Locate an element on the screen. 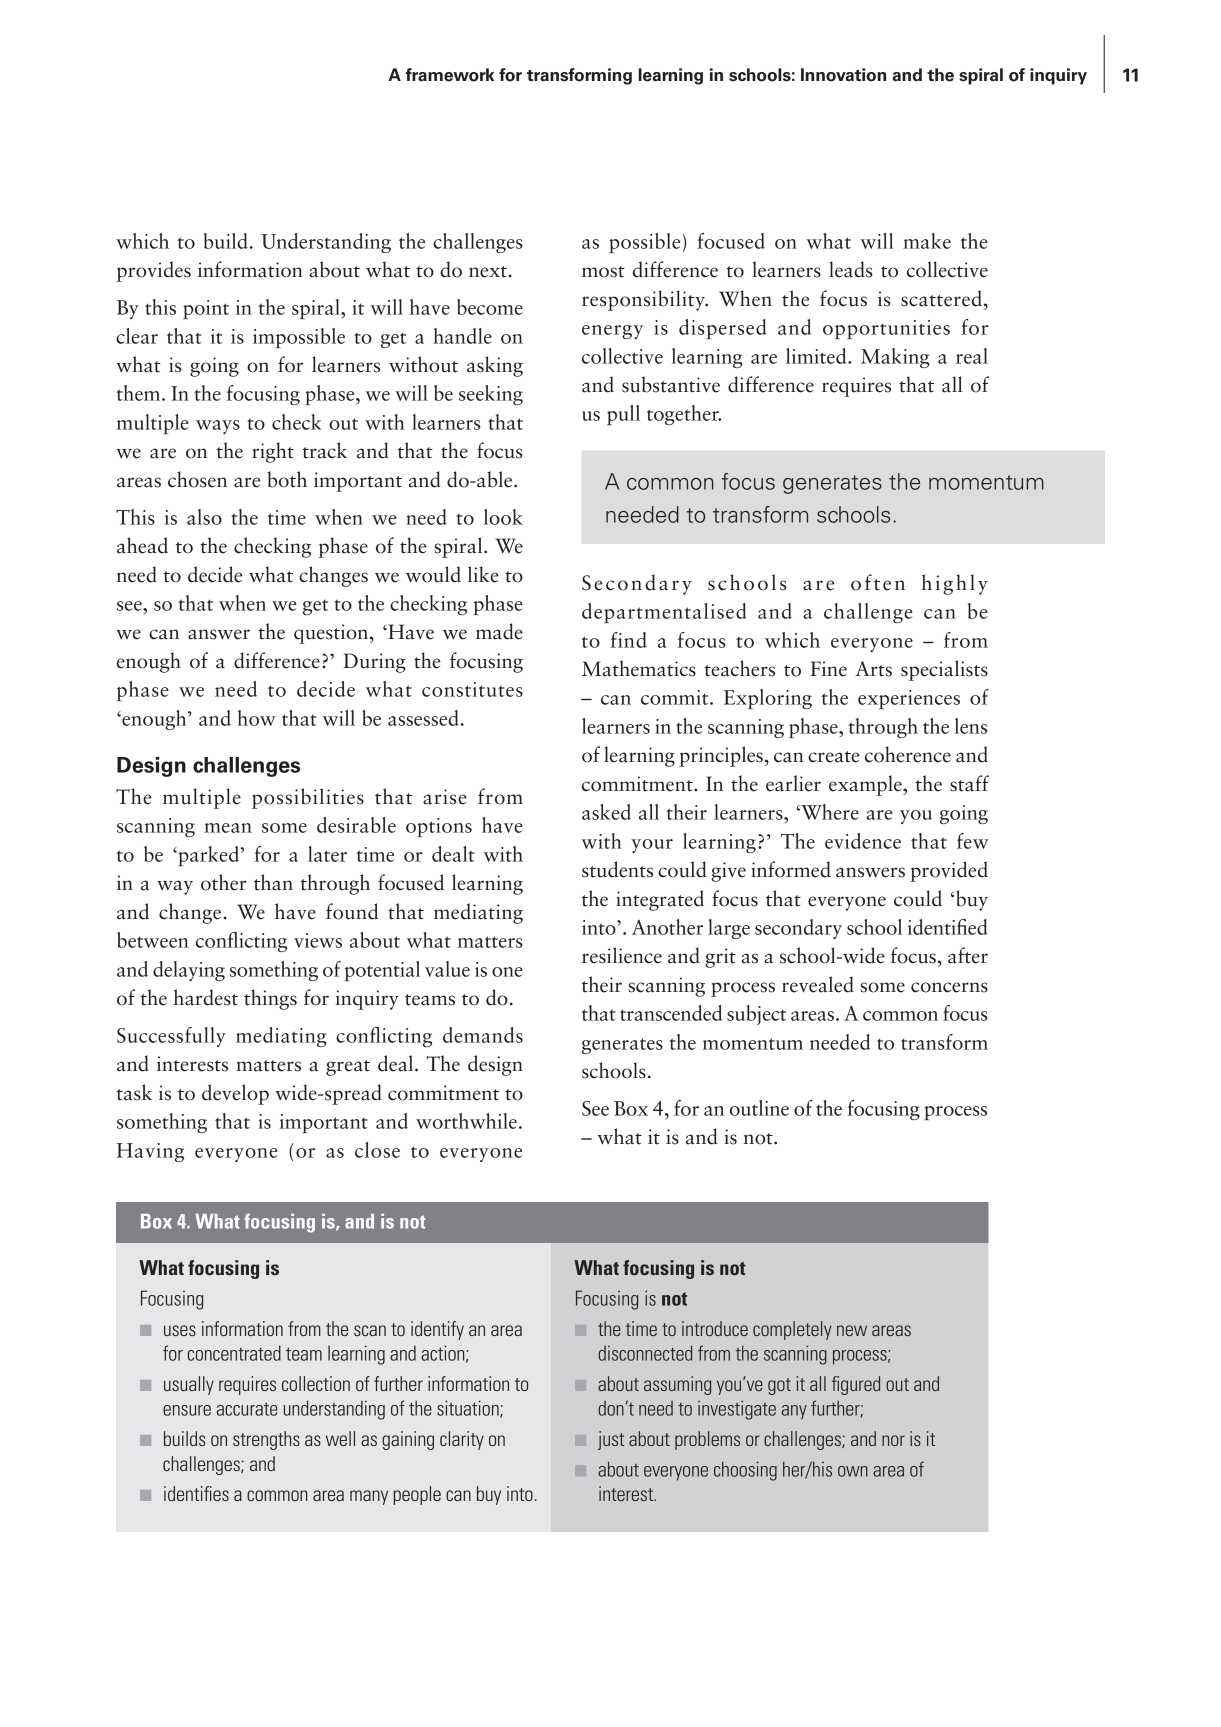 The height and width of the screenshot is (1727, 1221). strengths is located at coordinates (266, 1440).
